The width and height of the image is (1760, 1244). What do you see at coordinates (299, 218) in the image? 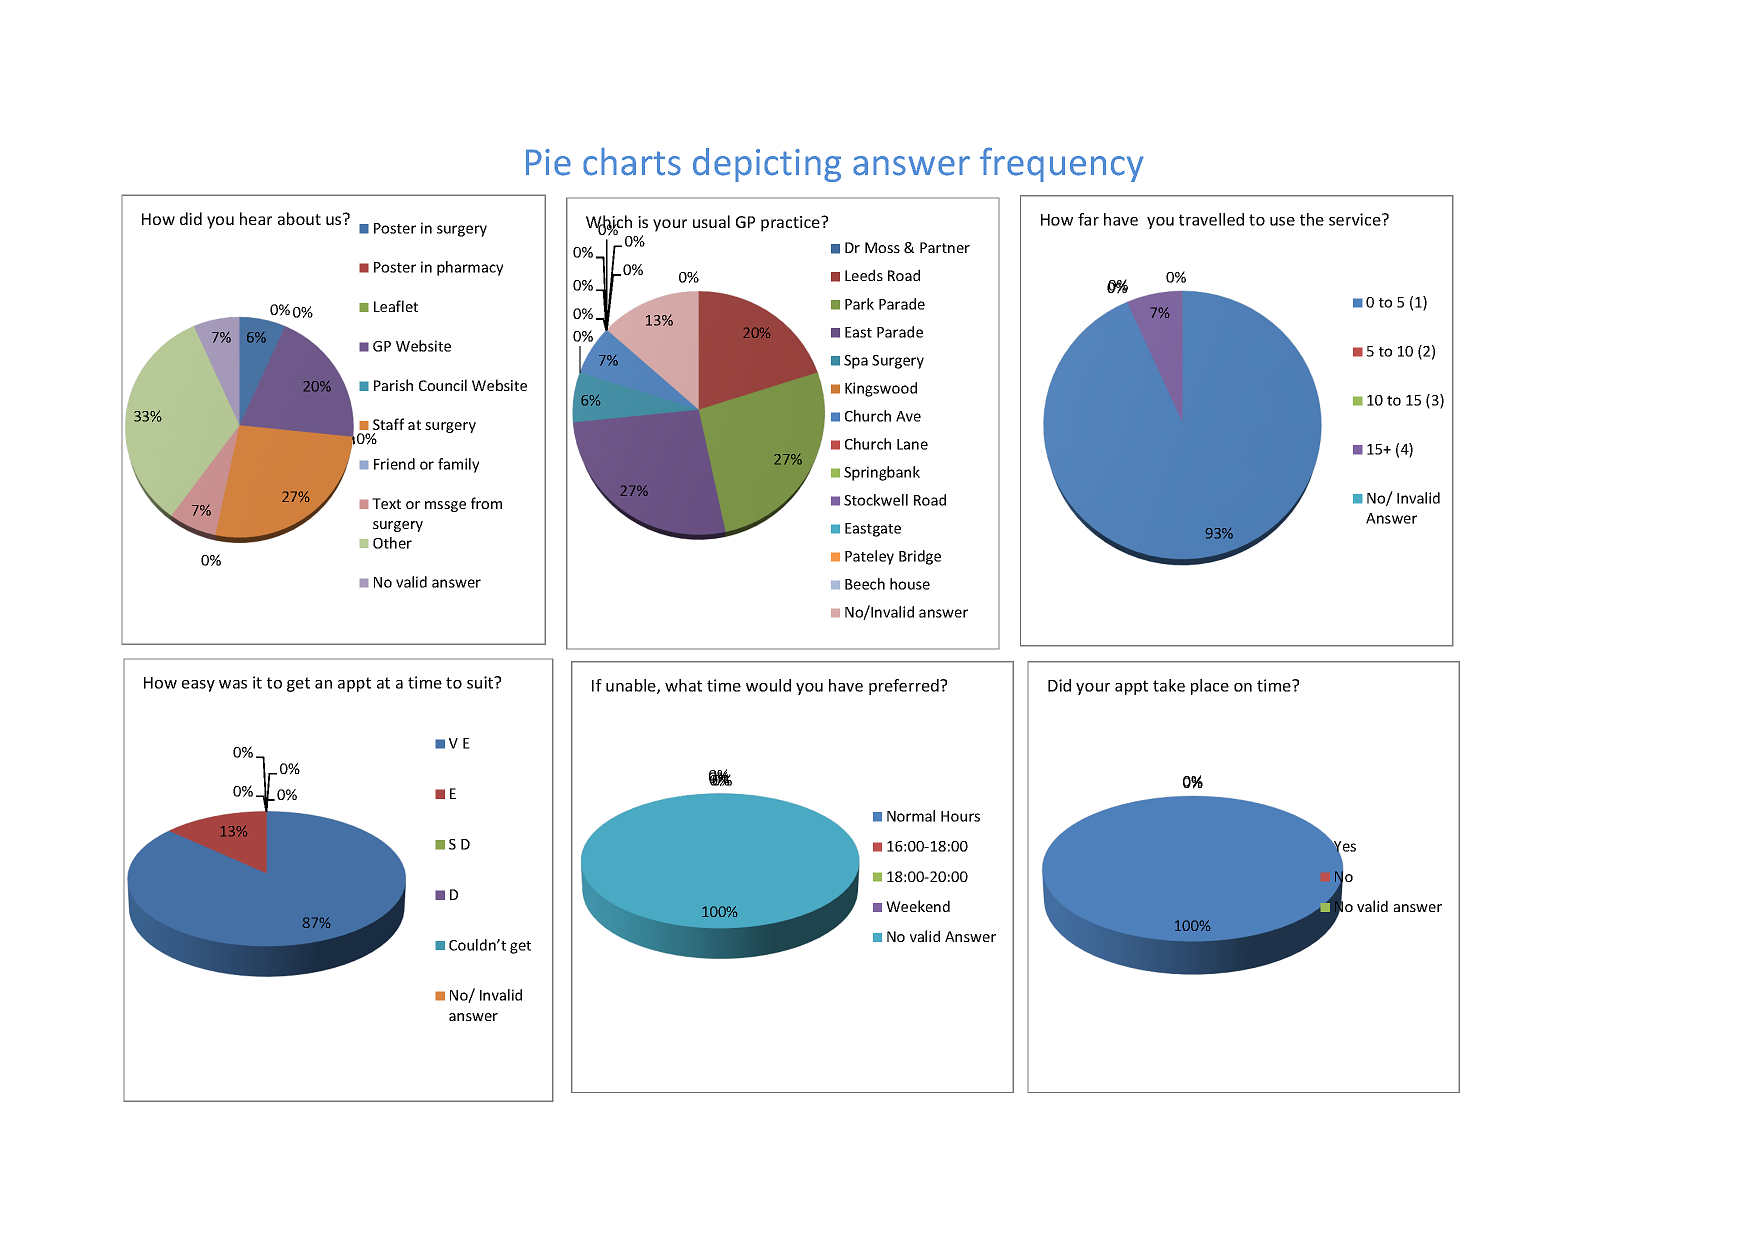
I see `about` at bounding box center [299, 218].
